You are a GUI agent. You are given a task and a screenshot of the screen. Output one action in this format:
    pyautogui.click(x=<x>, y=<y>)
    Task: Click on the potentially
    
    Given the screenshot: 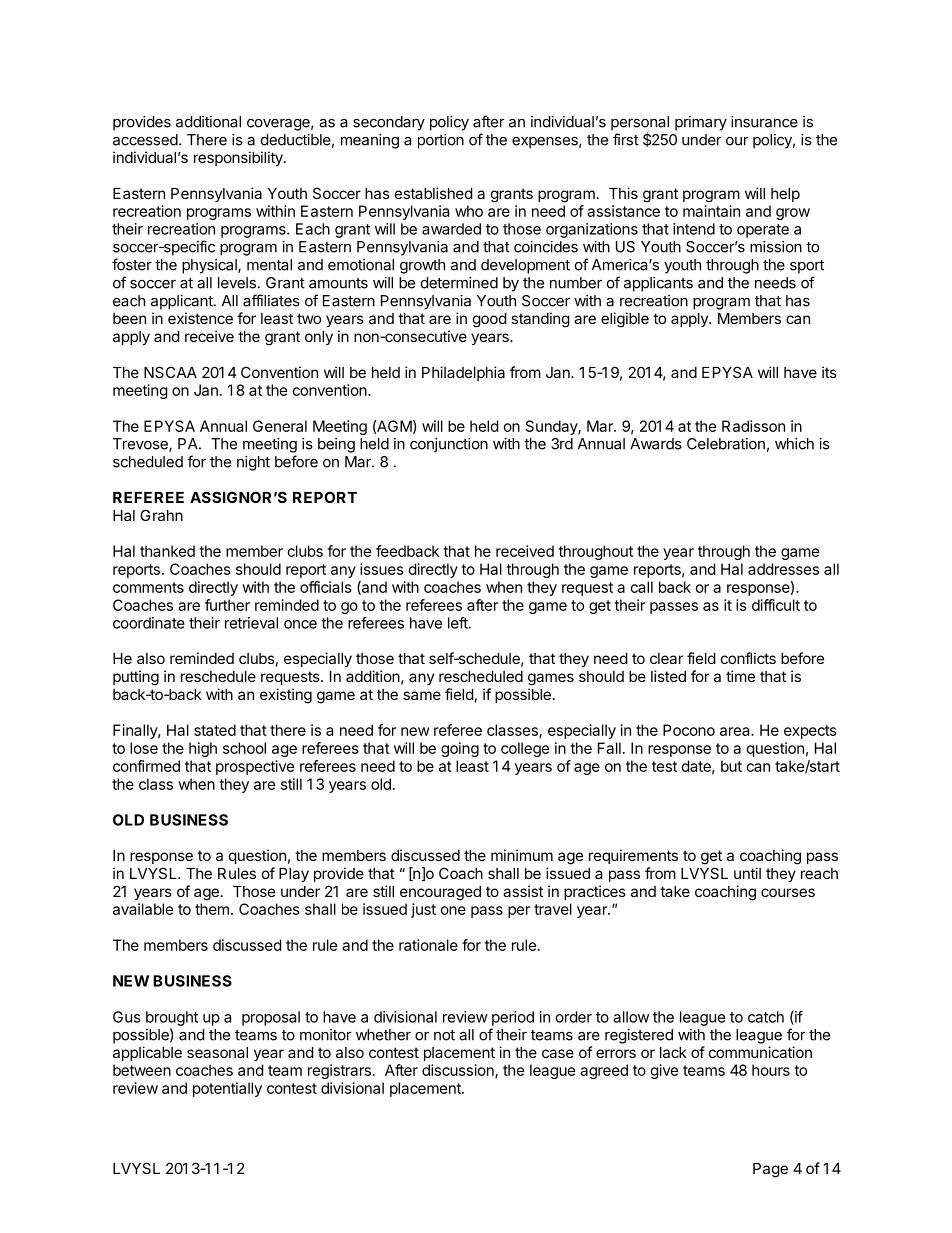 What is the action you would take?
    pyautogui.click(x=227, y=1089)
